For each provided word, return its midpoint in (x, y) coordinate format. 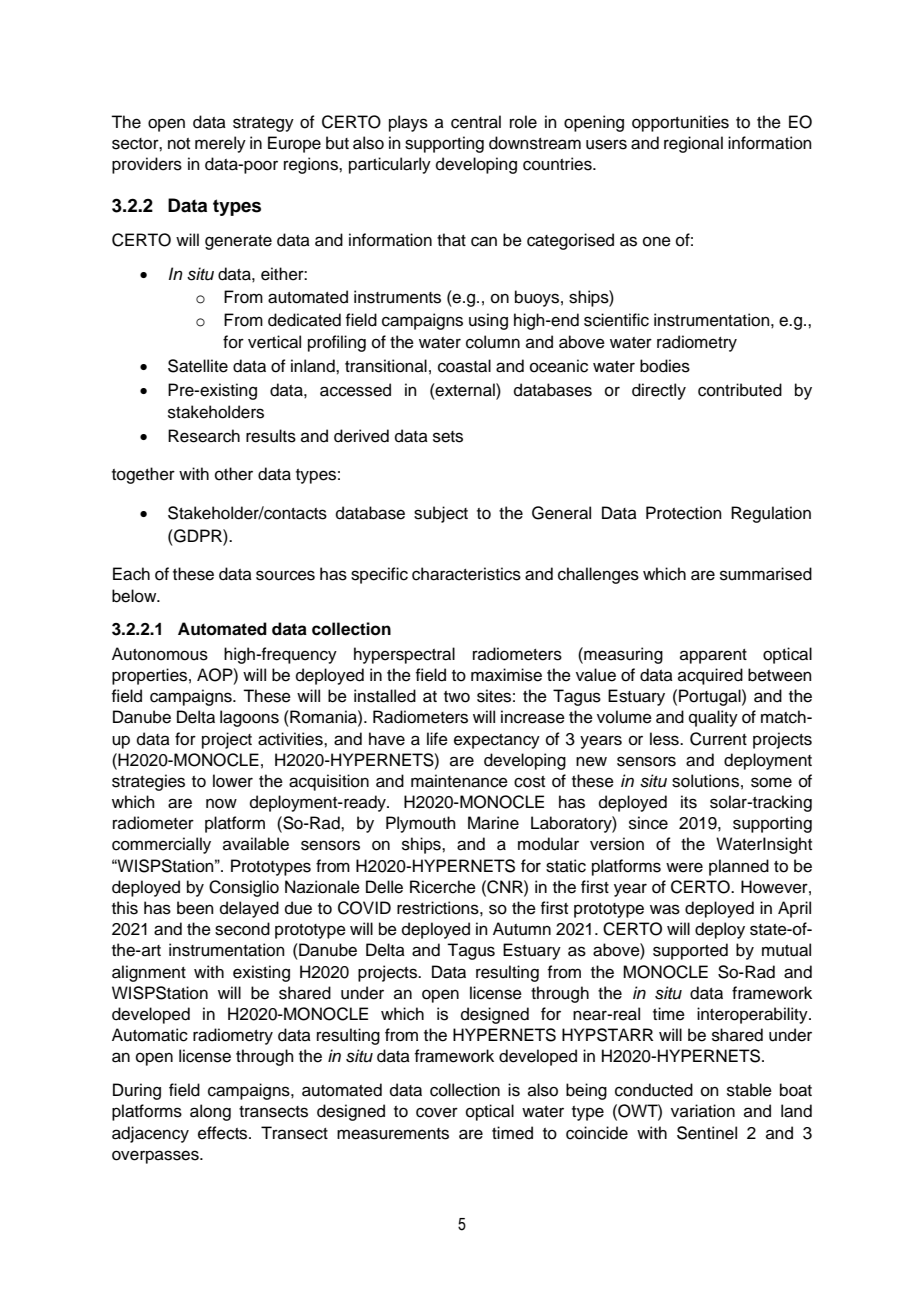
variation (703, 1111)
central (476, 122)
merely (220, 144)
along (210, 1112)
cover (437, 1112)
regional (693, 144)
